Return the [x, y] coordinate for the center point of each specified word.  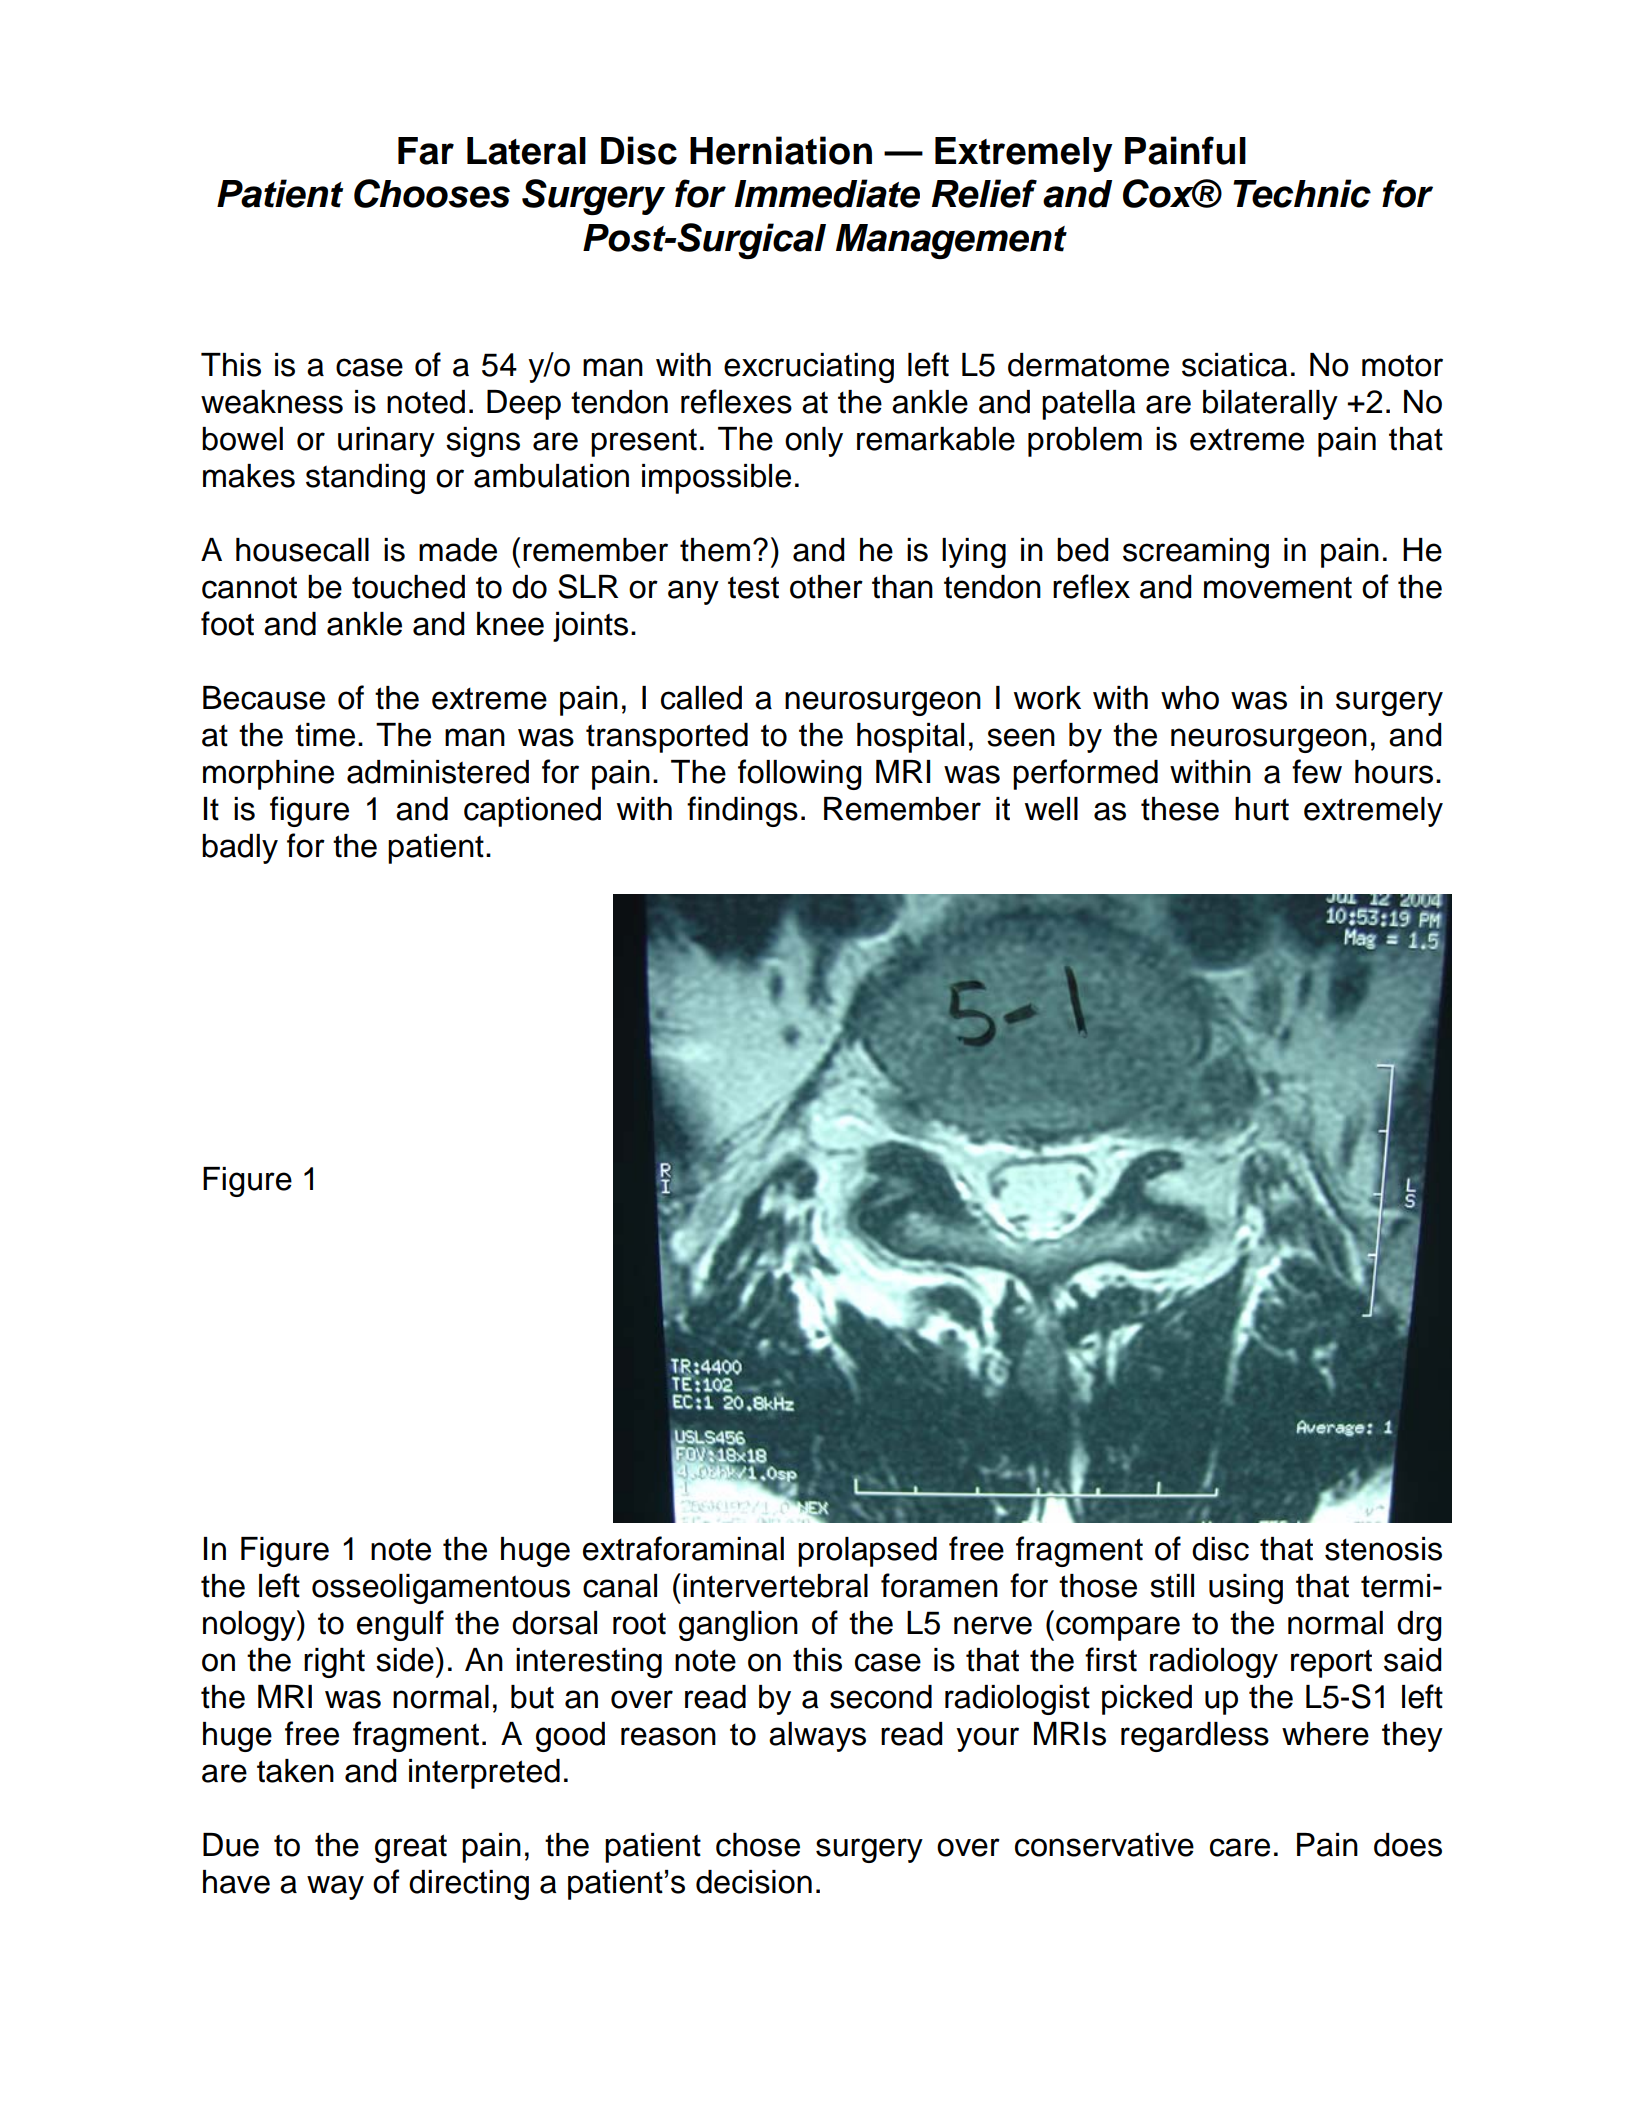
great [411, 1848]
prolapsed [867, 1552]
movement [1278, 587]
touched [408, 587]
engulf [400, 1625]
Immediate [827, 193]
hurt [1262, 809]
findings [742, 811]
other [826, 587]
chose [758, 1845]
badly [240, 849]
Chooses [432, 193]
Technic [1302, 193]
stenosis [1383, 1549]
